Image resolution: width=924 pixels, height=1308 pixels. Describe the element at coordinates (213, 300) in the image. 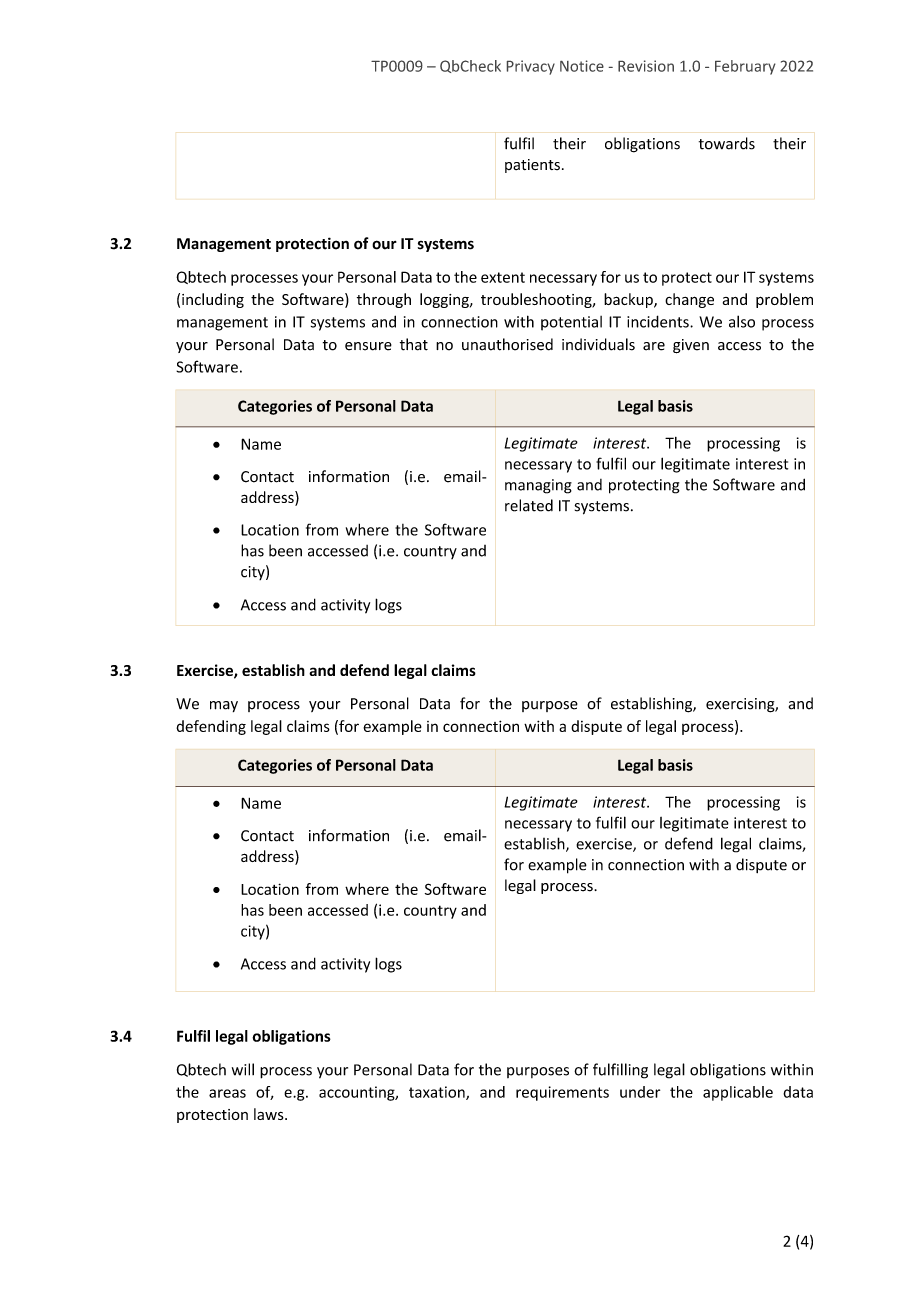

I see `including` at that location.
